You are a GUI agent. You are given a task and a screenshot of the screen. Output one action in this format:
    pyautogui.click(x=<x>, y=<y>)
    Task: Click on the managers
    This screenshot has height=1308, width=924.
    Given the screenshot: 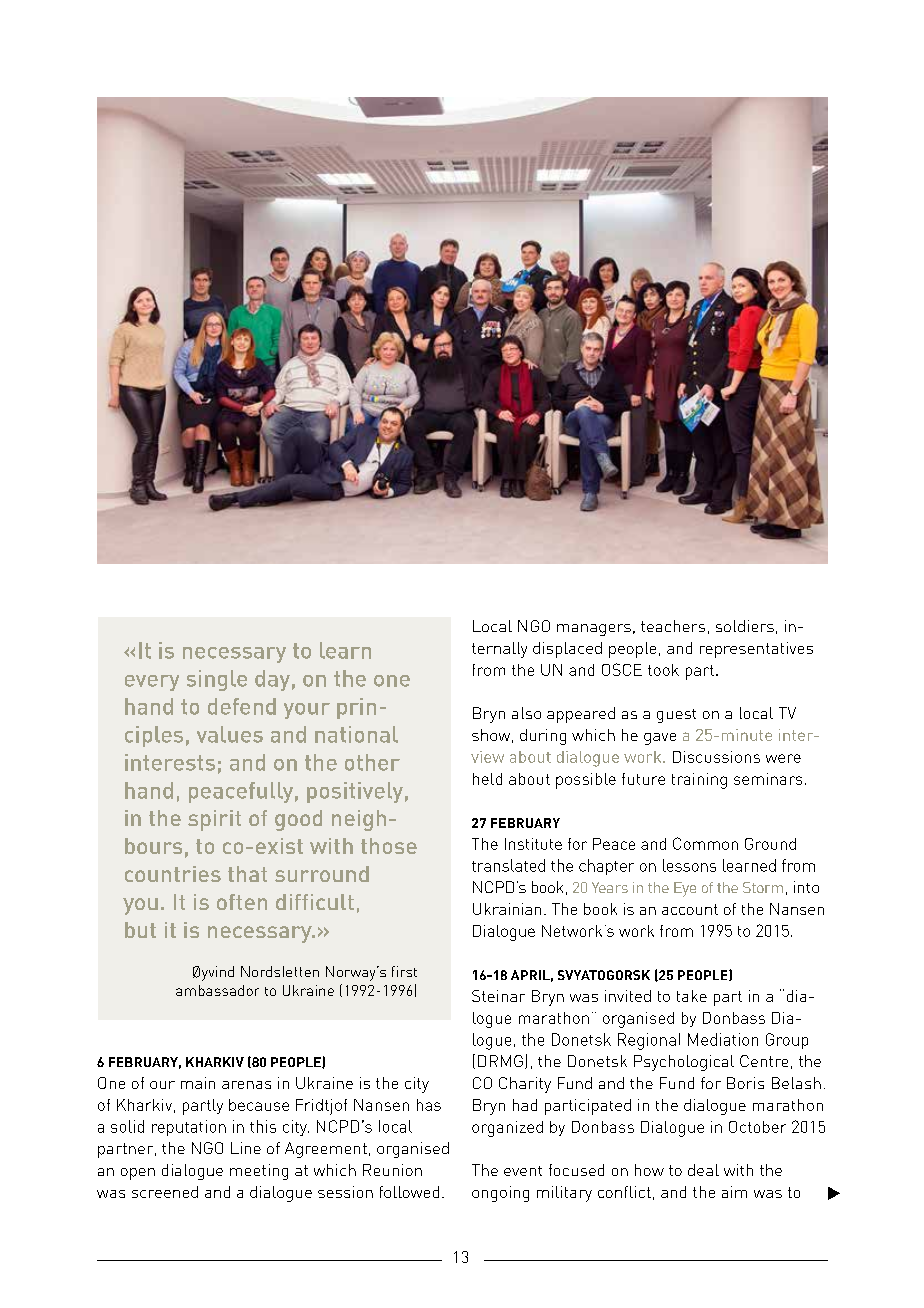 What is the action you would take?
    pyautogui.click(x=594, y=630)
